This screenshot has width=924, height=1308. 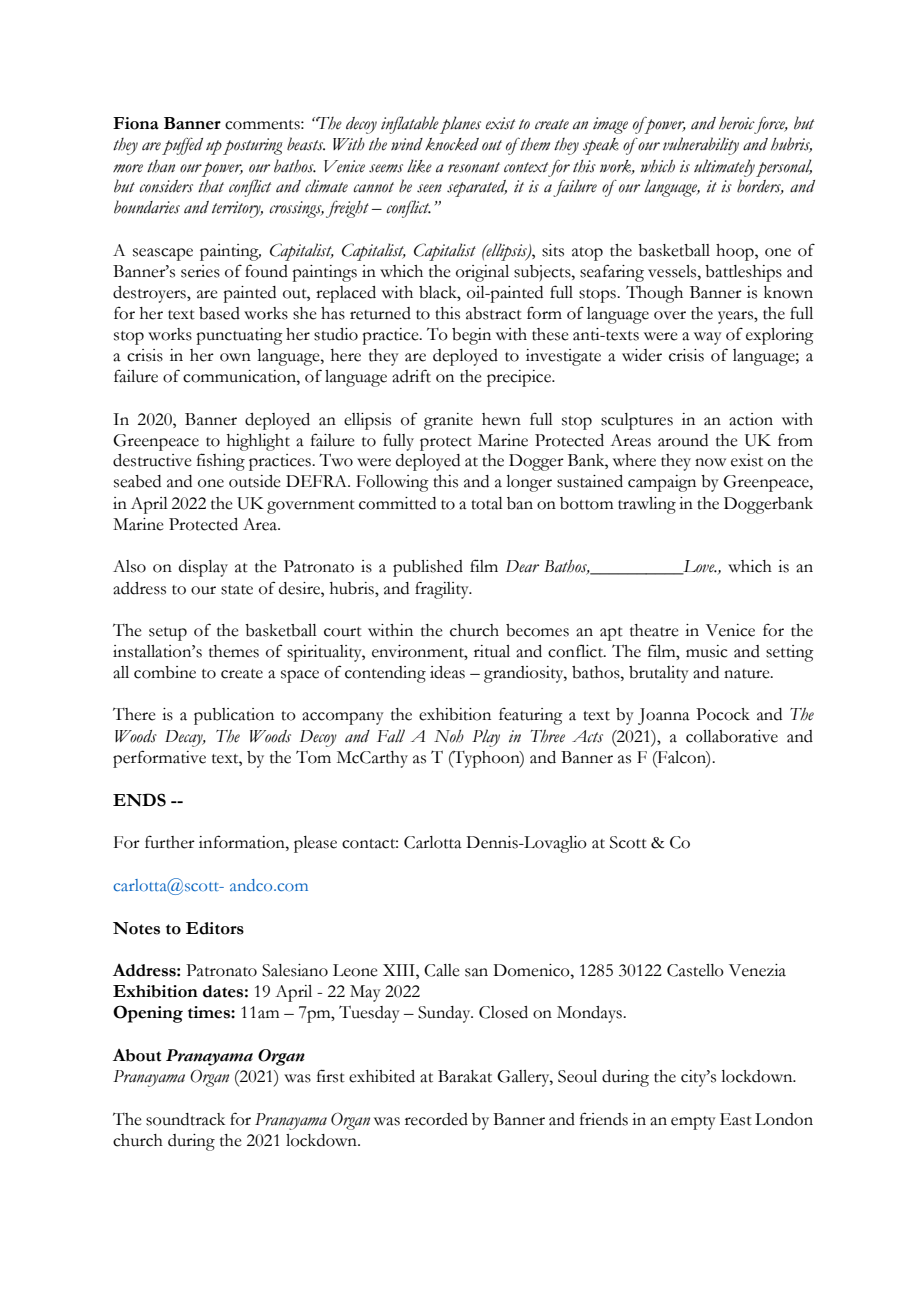 I want to click on further, so click(x=170, y=842).
